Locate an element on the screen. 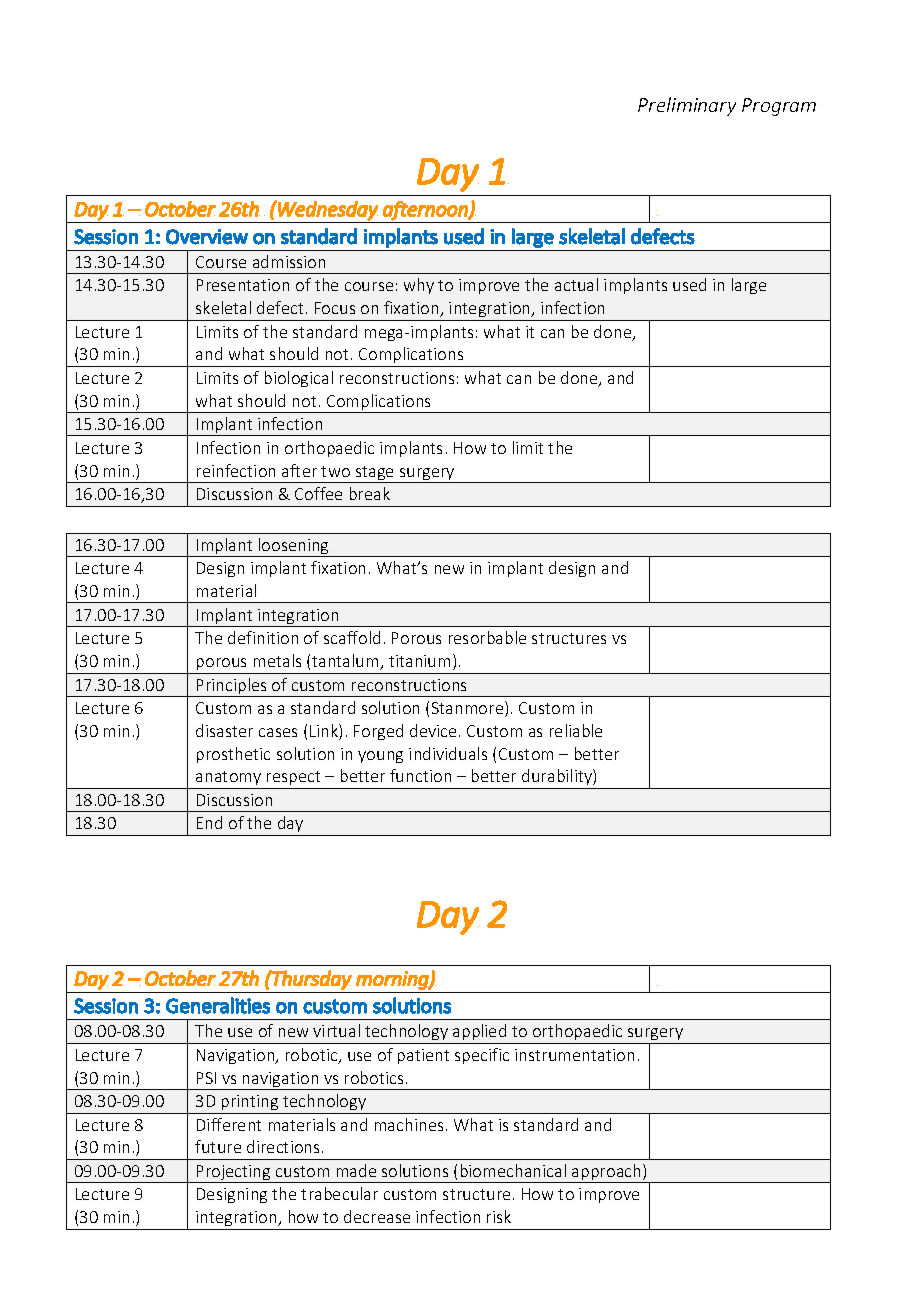 This screenshot has width=924, height=1308. instrumentation is located at coordinates (574, 1055).
